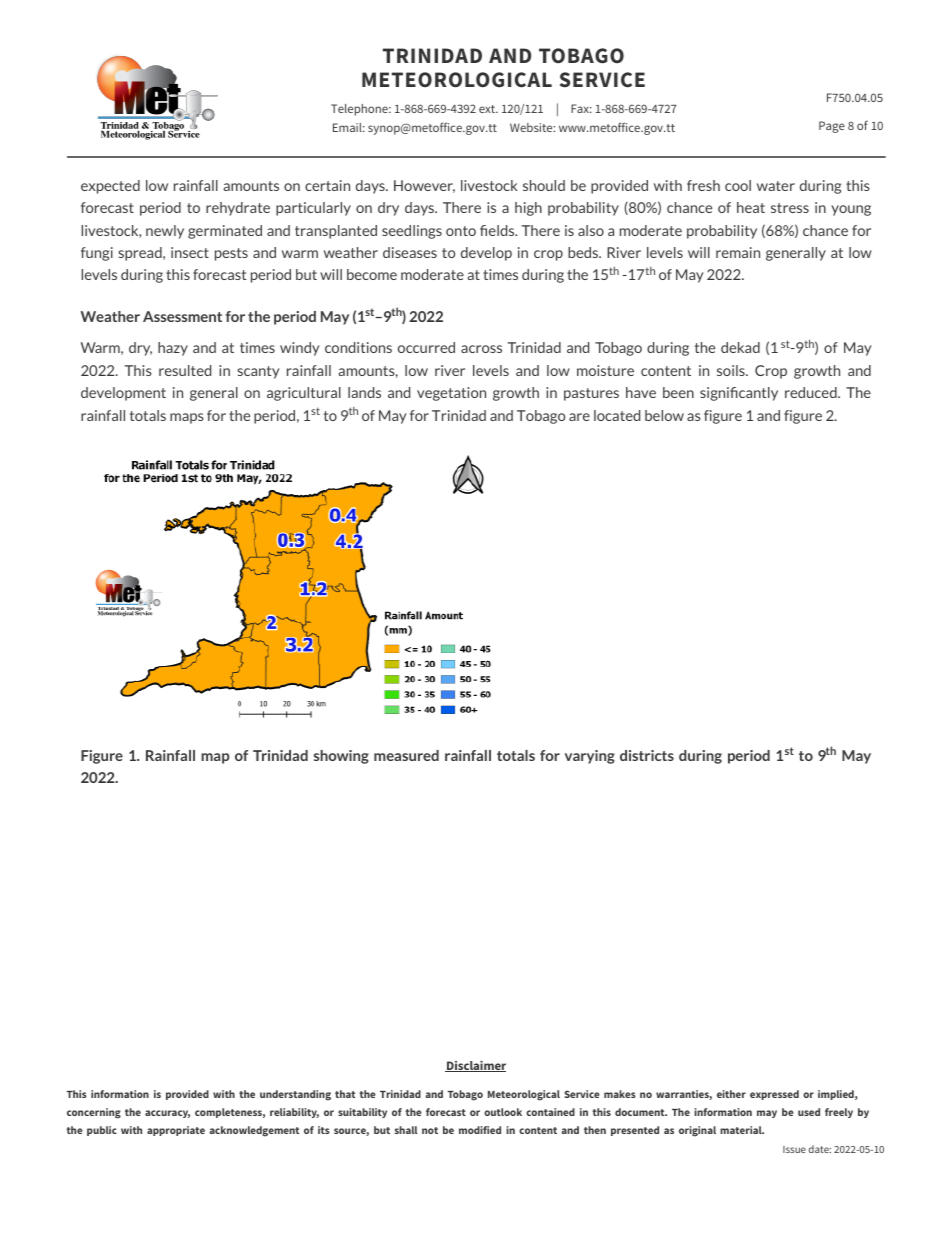  I want to click on reduced, so click(812, 392).
